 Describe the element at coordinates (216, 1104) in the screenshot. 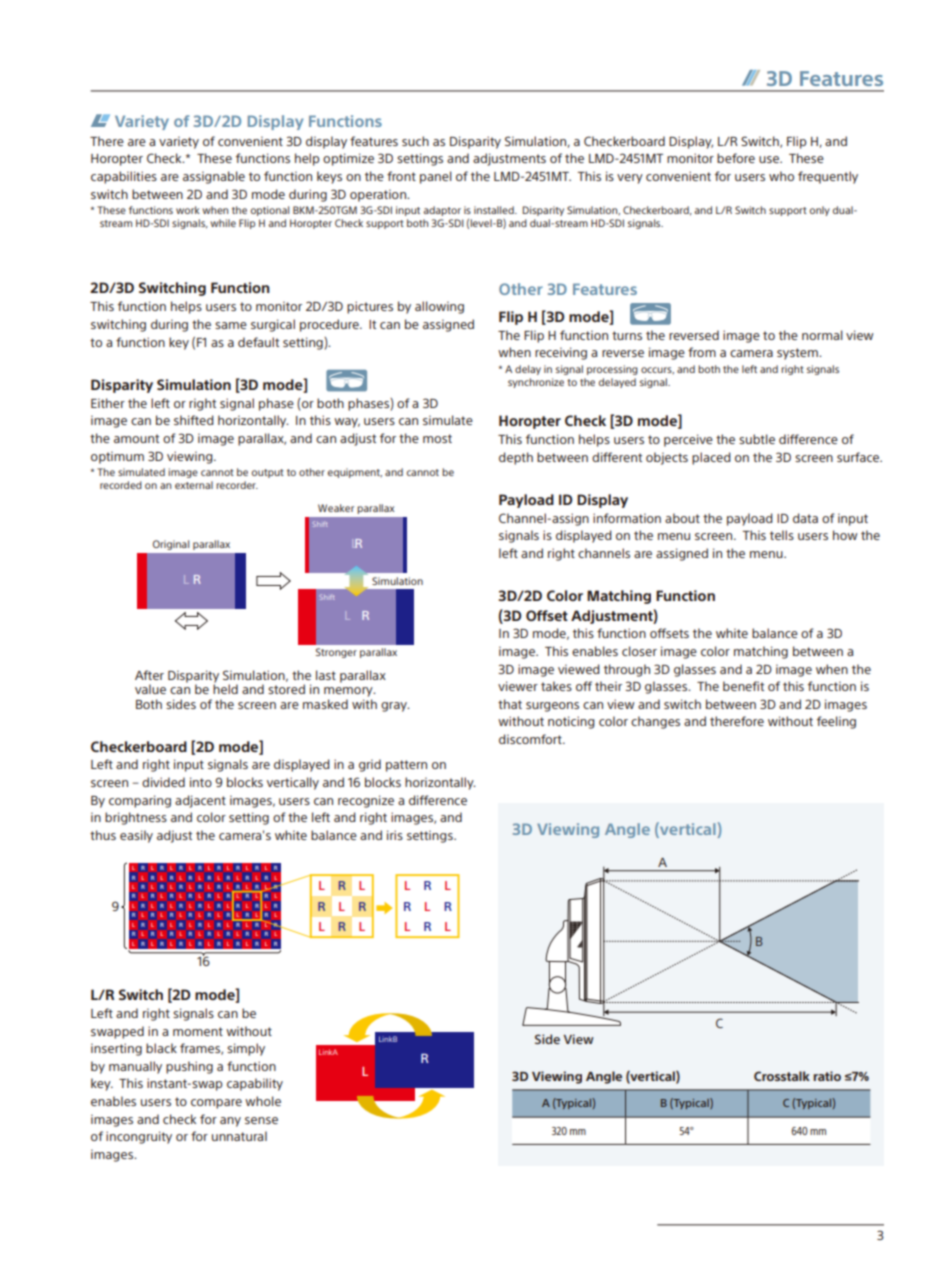

I see `compare` at that location.
